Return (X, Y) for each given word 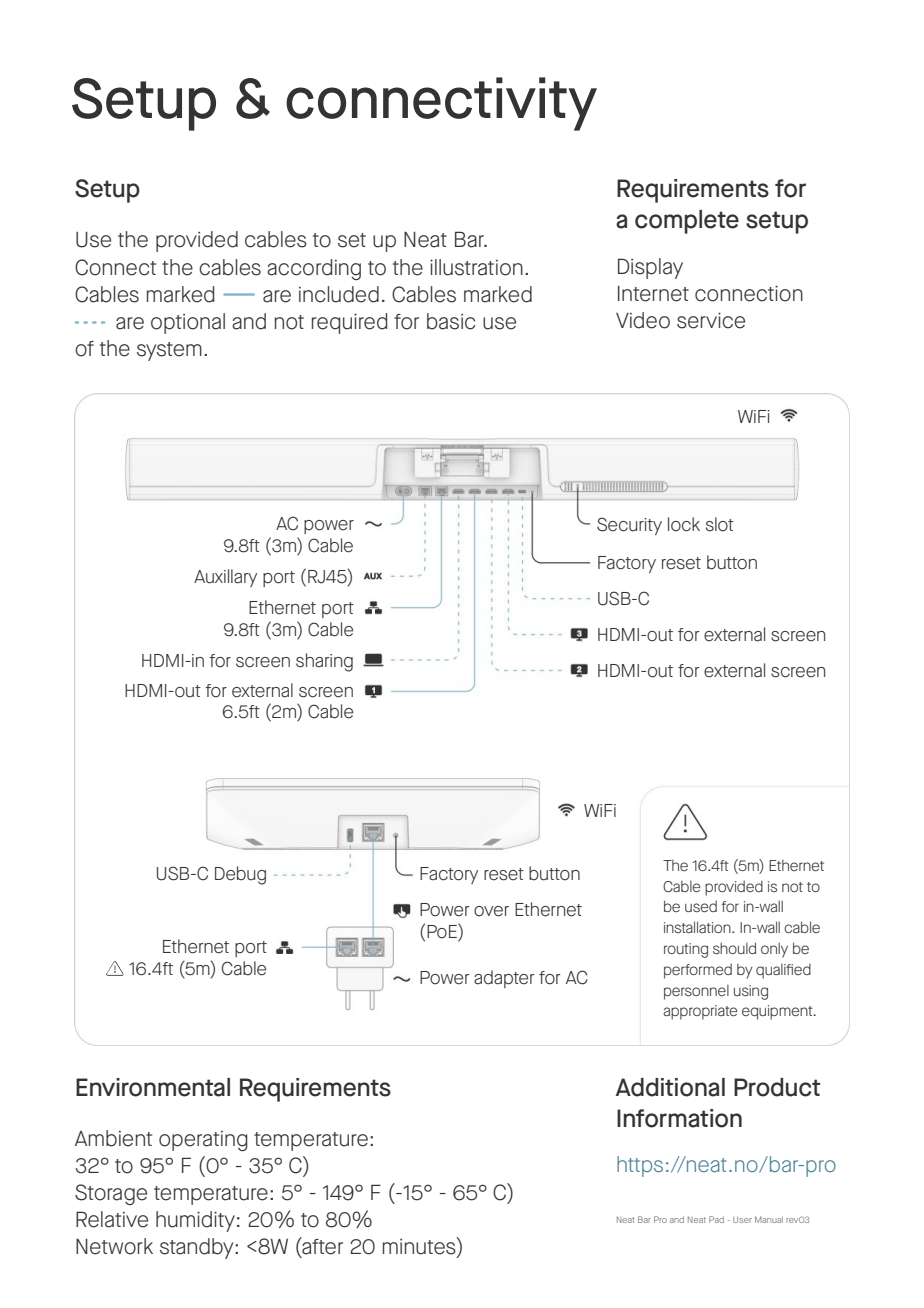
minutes (420, 1247)
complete (687, 222)
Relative (112, 1219)
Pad (716, 1219)
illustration (476, 267)
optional (188, 323)
